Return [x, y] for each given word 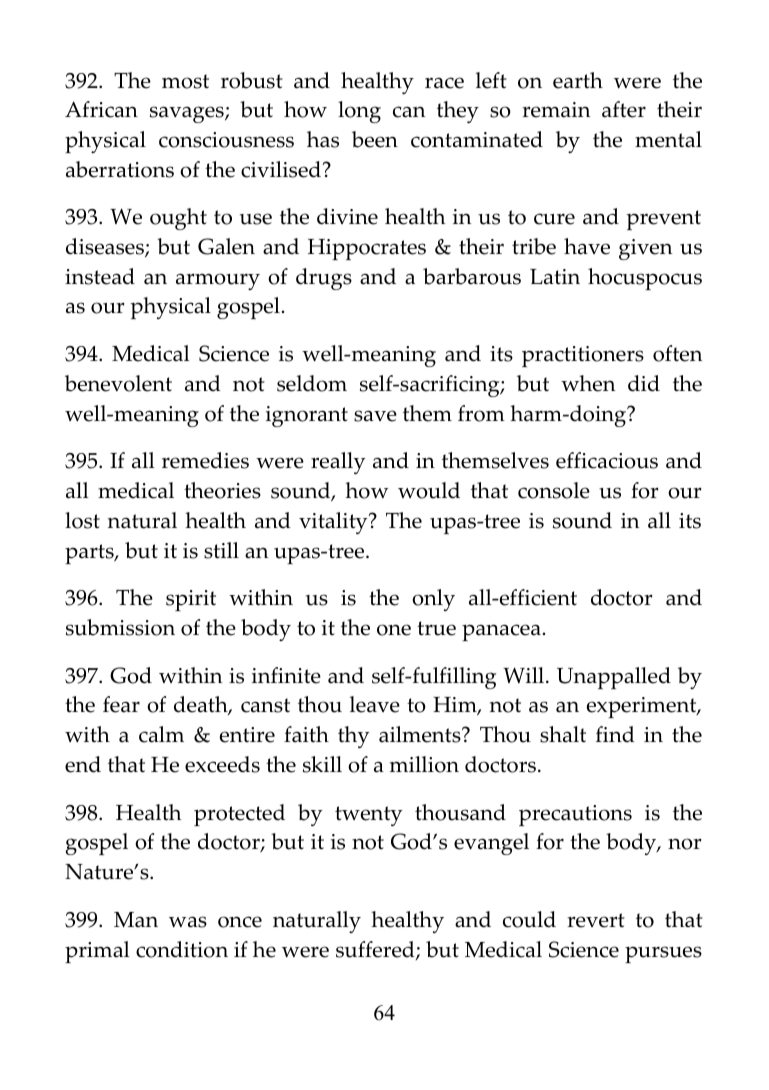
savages [188, 114]
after [624, 109]
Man [136, 920]
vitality [334, 523]
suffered [376, 950]
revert [596, 920]
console [554, 490]
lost [82, 520]
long [359, 112]
